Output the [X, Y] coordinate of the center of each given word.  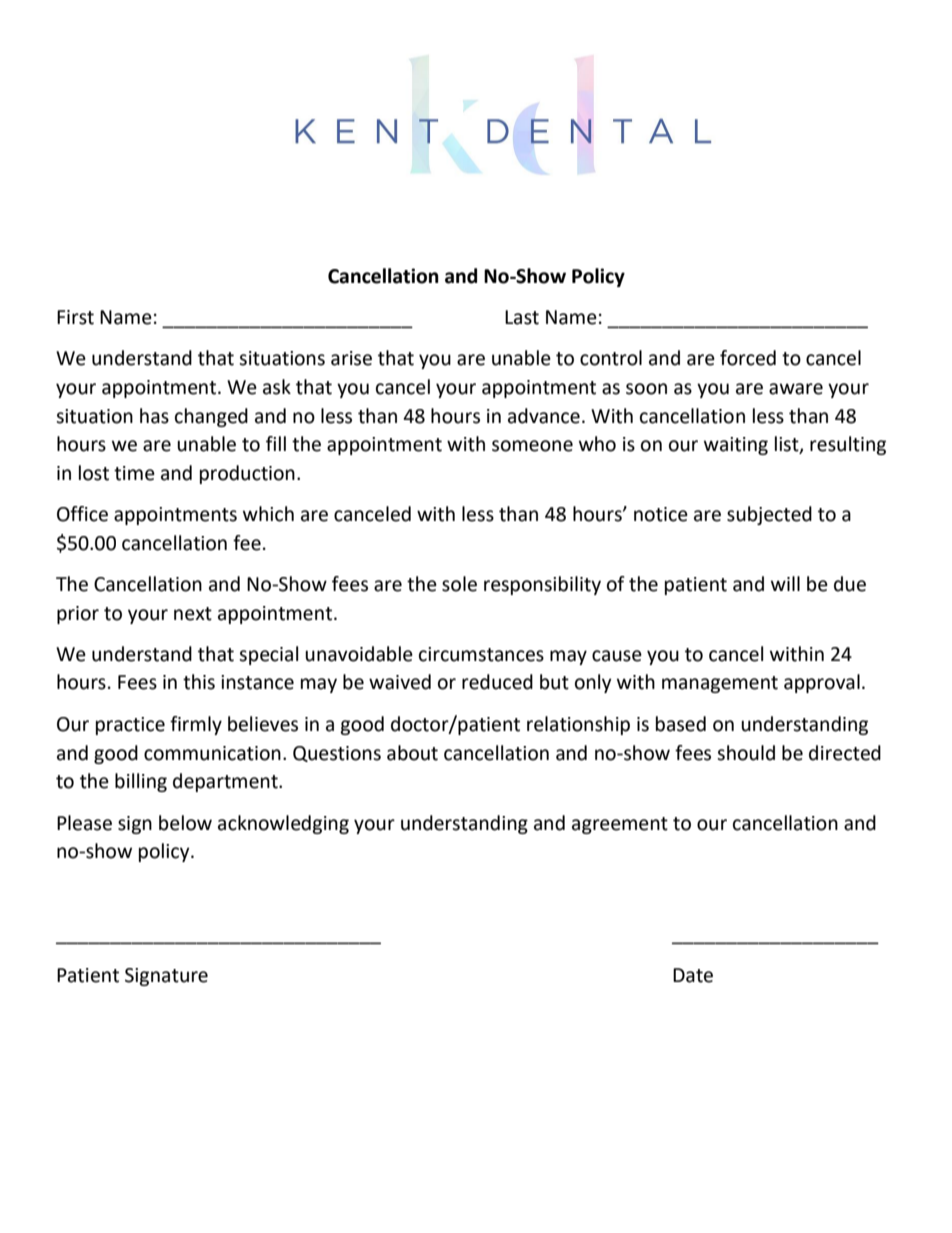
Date [693, 975]
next [193, 614]
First [75, 317]
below [185, 823]
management [720, 684]
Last [522, 317]
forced [748, 358]
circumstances [481, 654]
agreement [620, 825]
